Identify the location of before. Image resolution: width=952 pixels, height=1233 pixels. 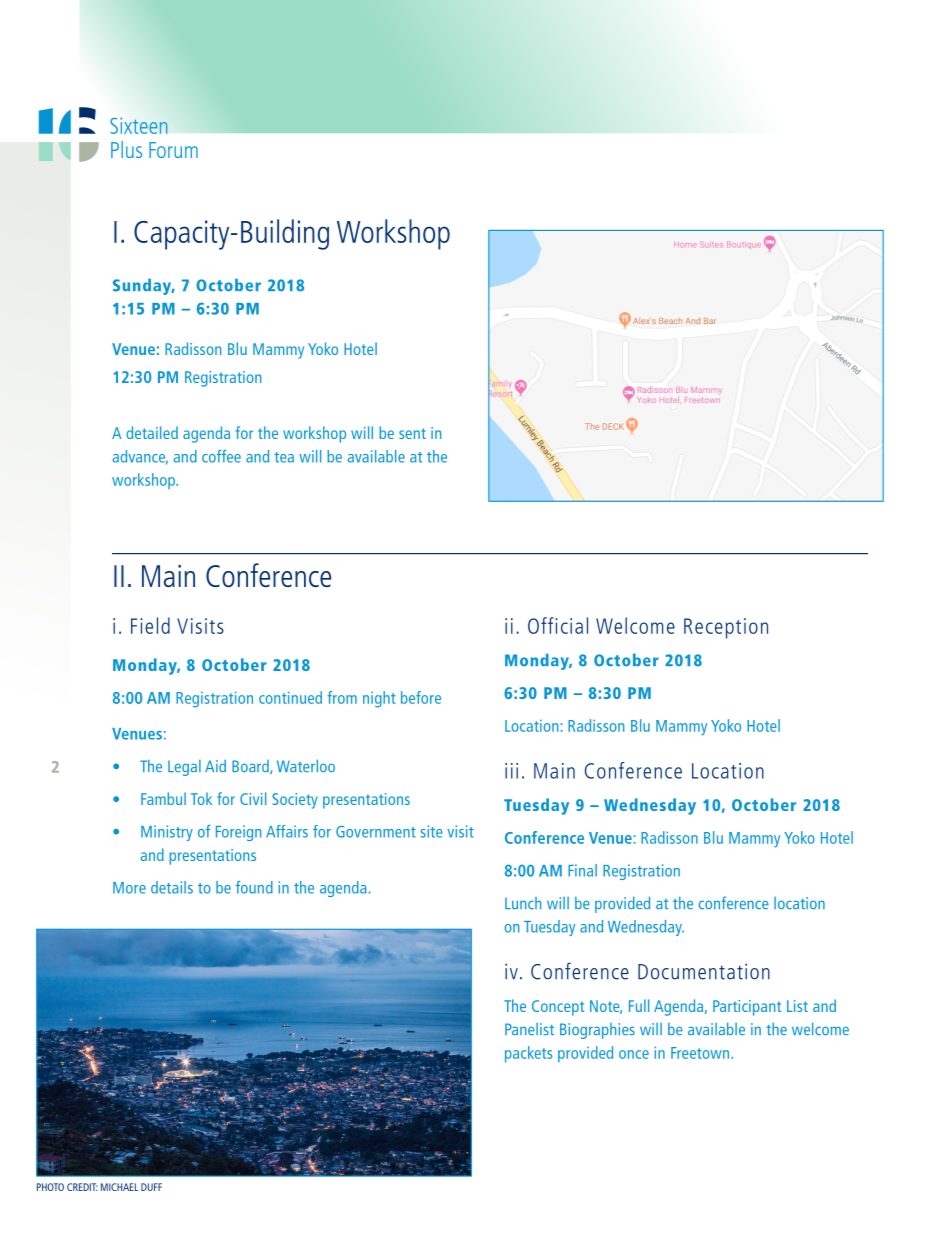
(421, 697).
